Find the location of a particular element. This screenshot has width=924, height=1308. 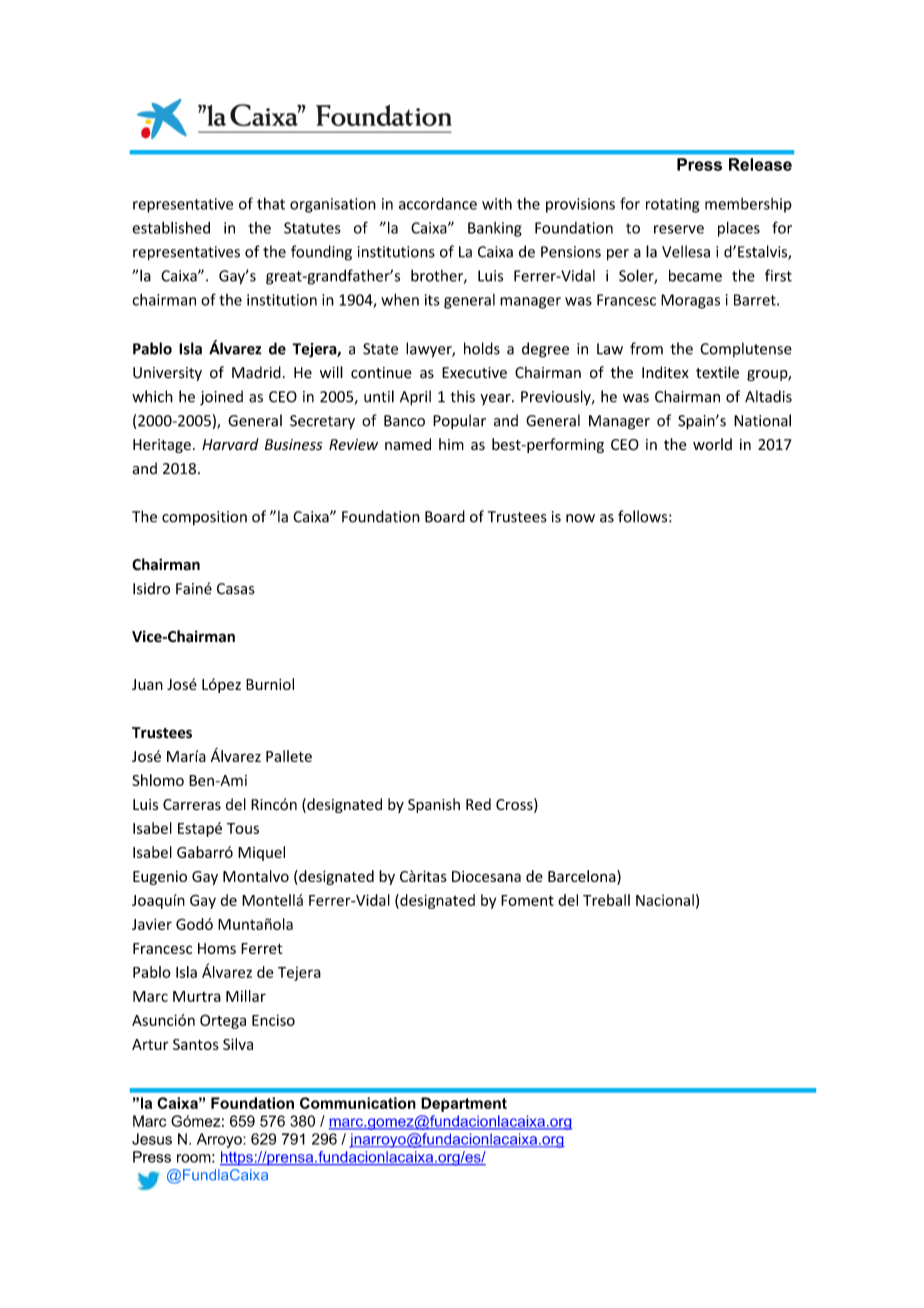

Popular is located at coordinates (459, 422).
